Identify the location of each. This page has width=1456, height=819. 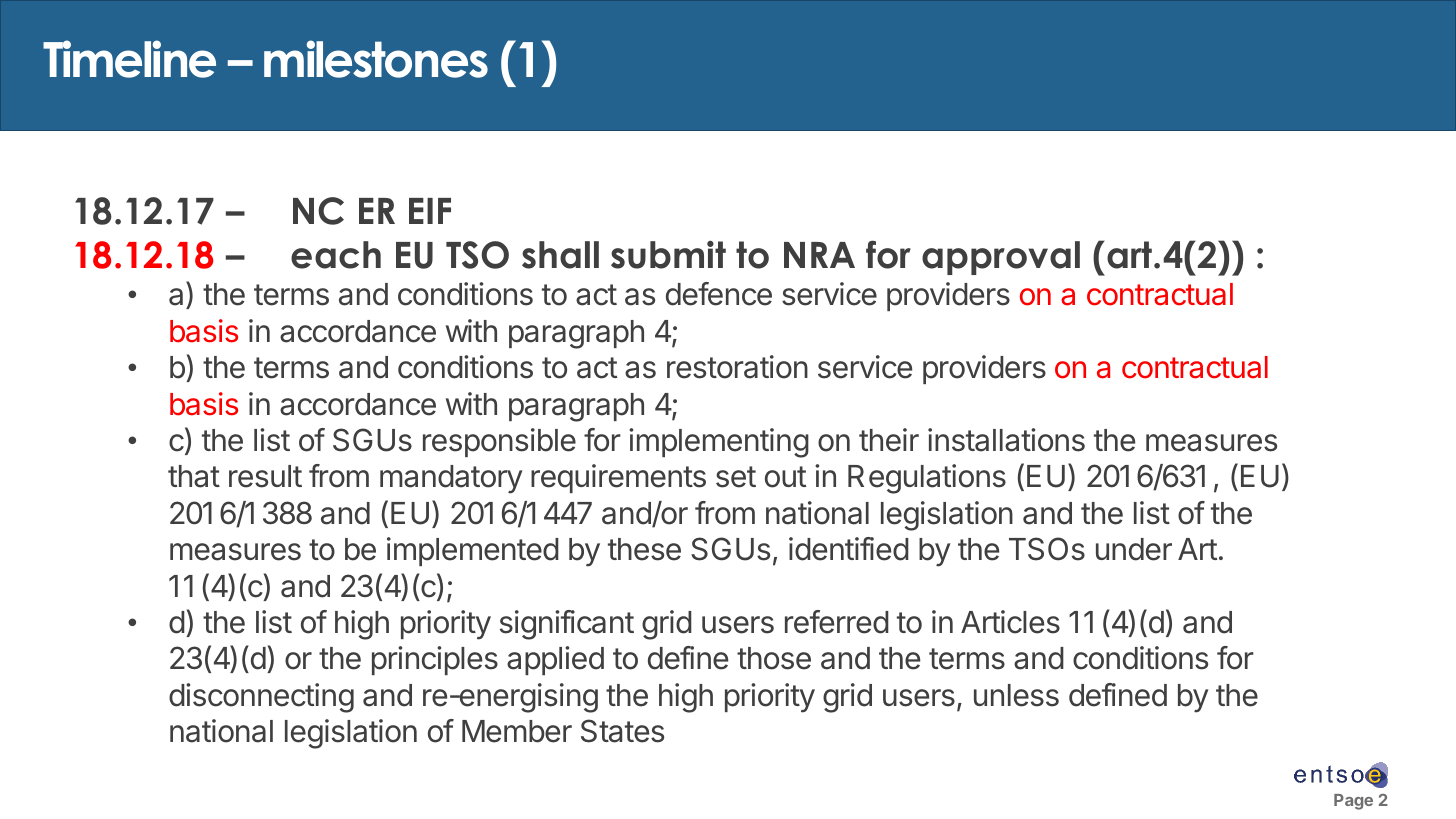
(336, 255).
